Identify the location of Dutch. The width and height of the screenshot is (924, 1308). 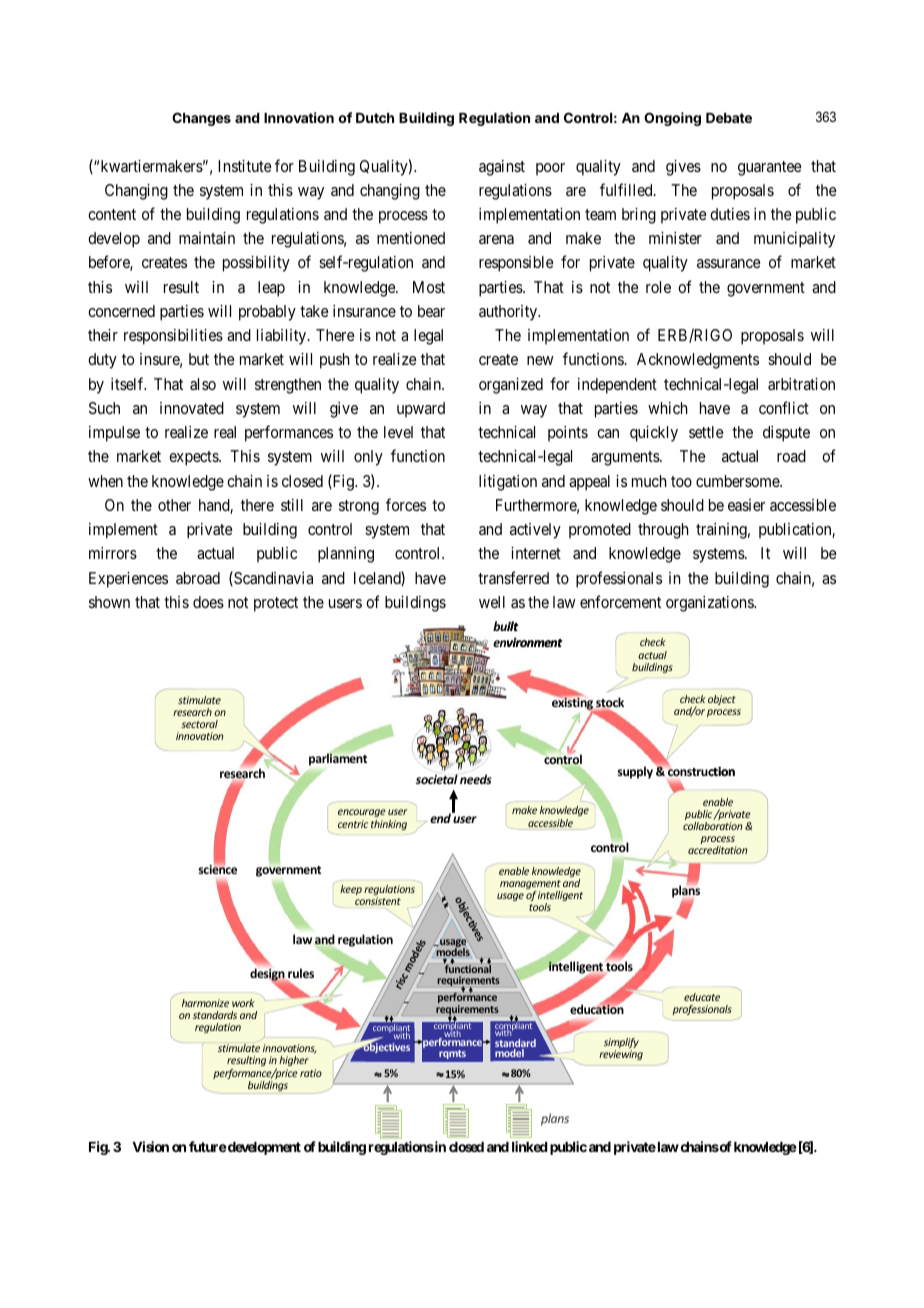
(375, 118).
